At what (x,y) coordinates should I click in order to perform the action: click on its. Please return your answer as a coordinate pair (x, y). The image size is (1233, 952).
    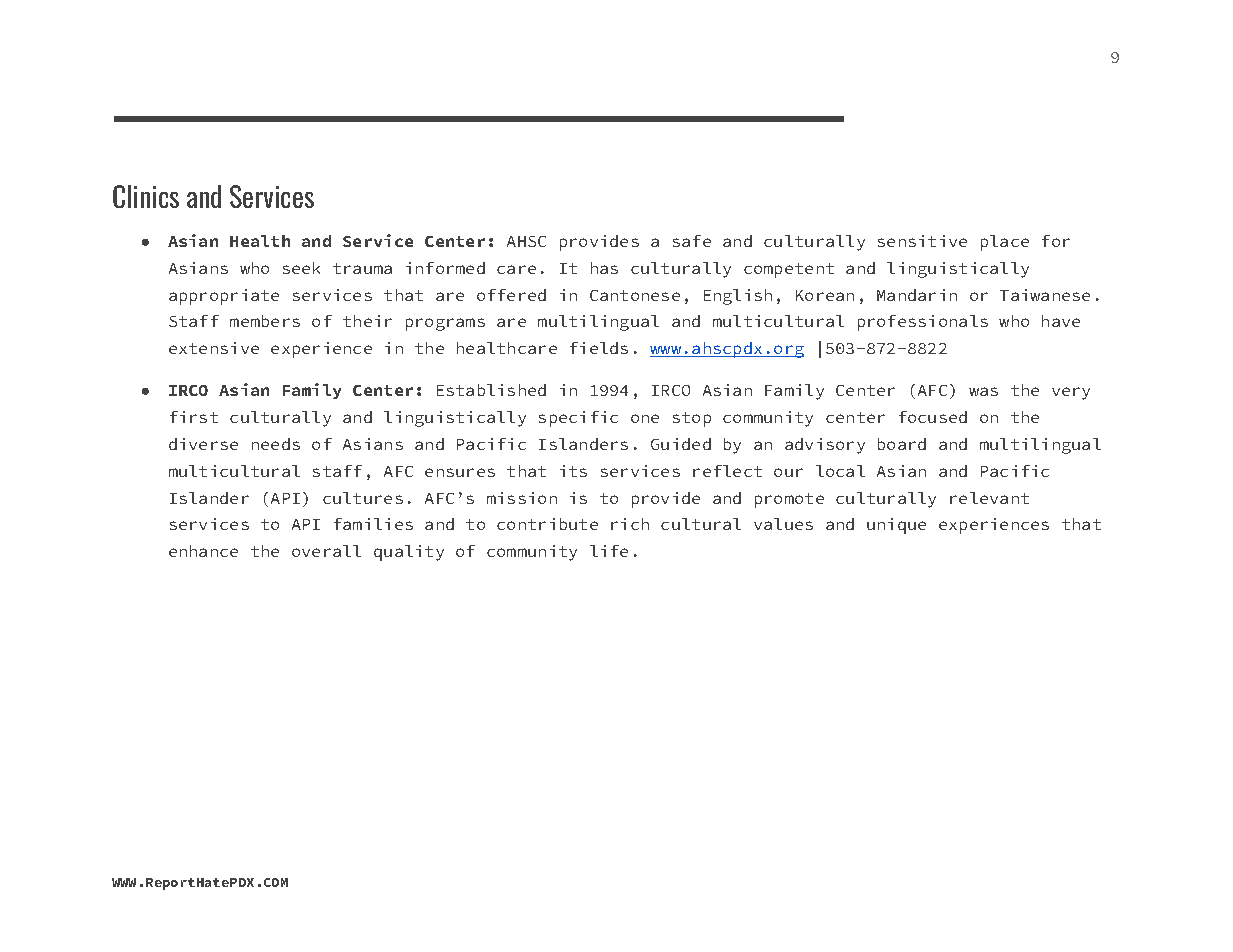
    Looking at the image, I should click on (573, 471).
